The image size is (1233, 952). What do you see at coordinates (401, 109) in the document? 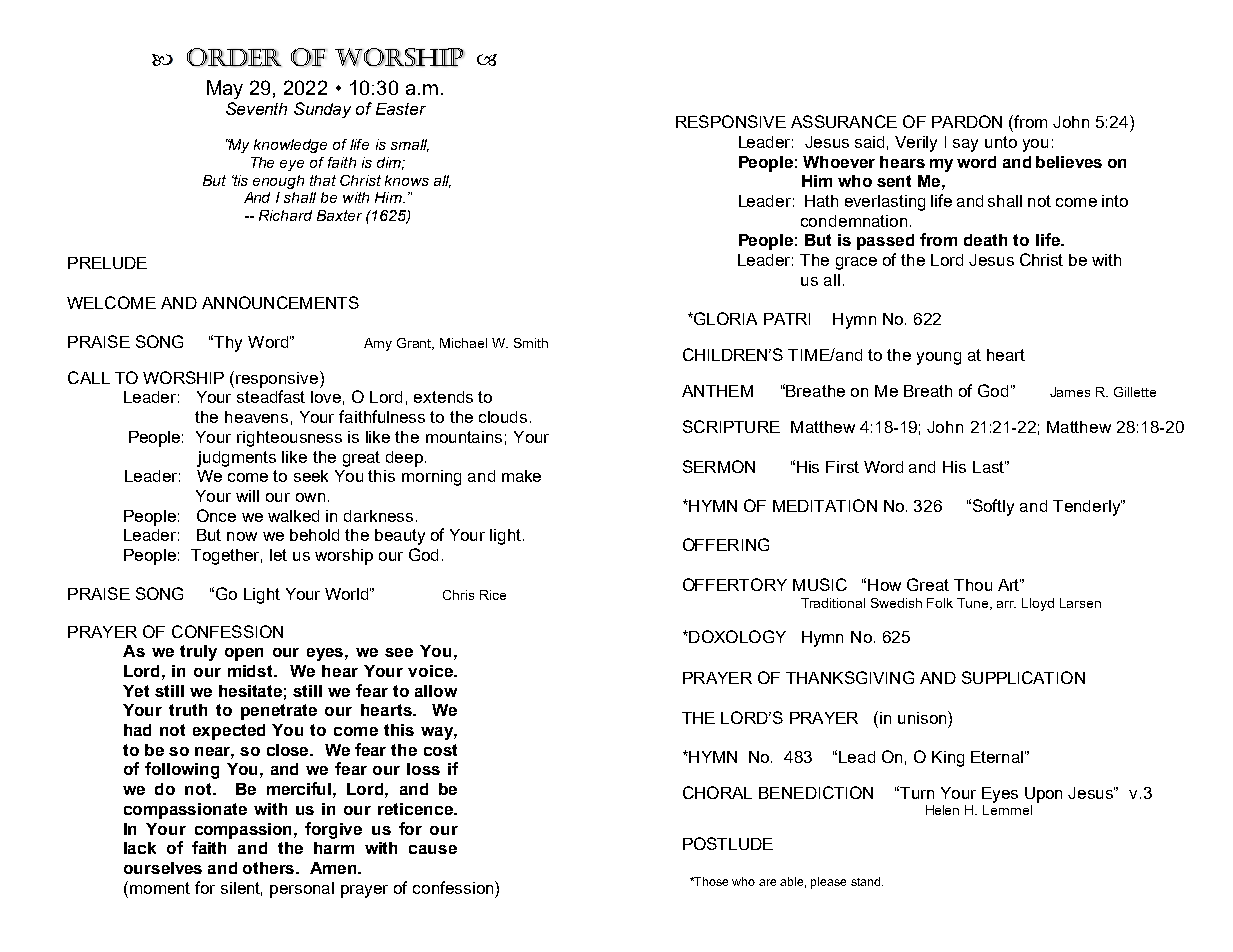
I see `Easter` at bounding box center [401, 109].
